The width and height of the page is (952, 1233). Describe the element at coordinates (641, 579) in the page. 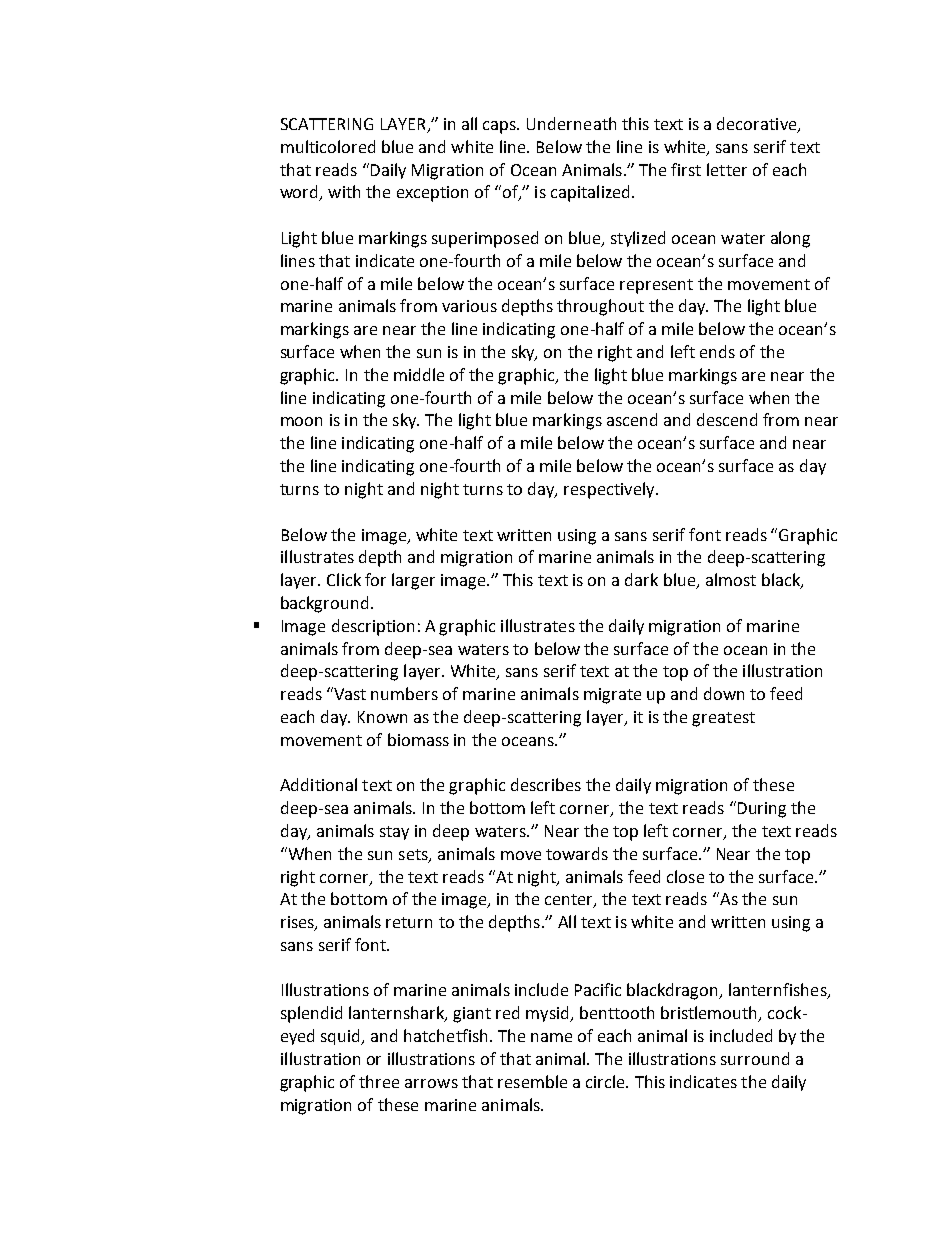

I see `dark` at that location.
